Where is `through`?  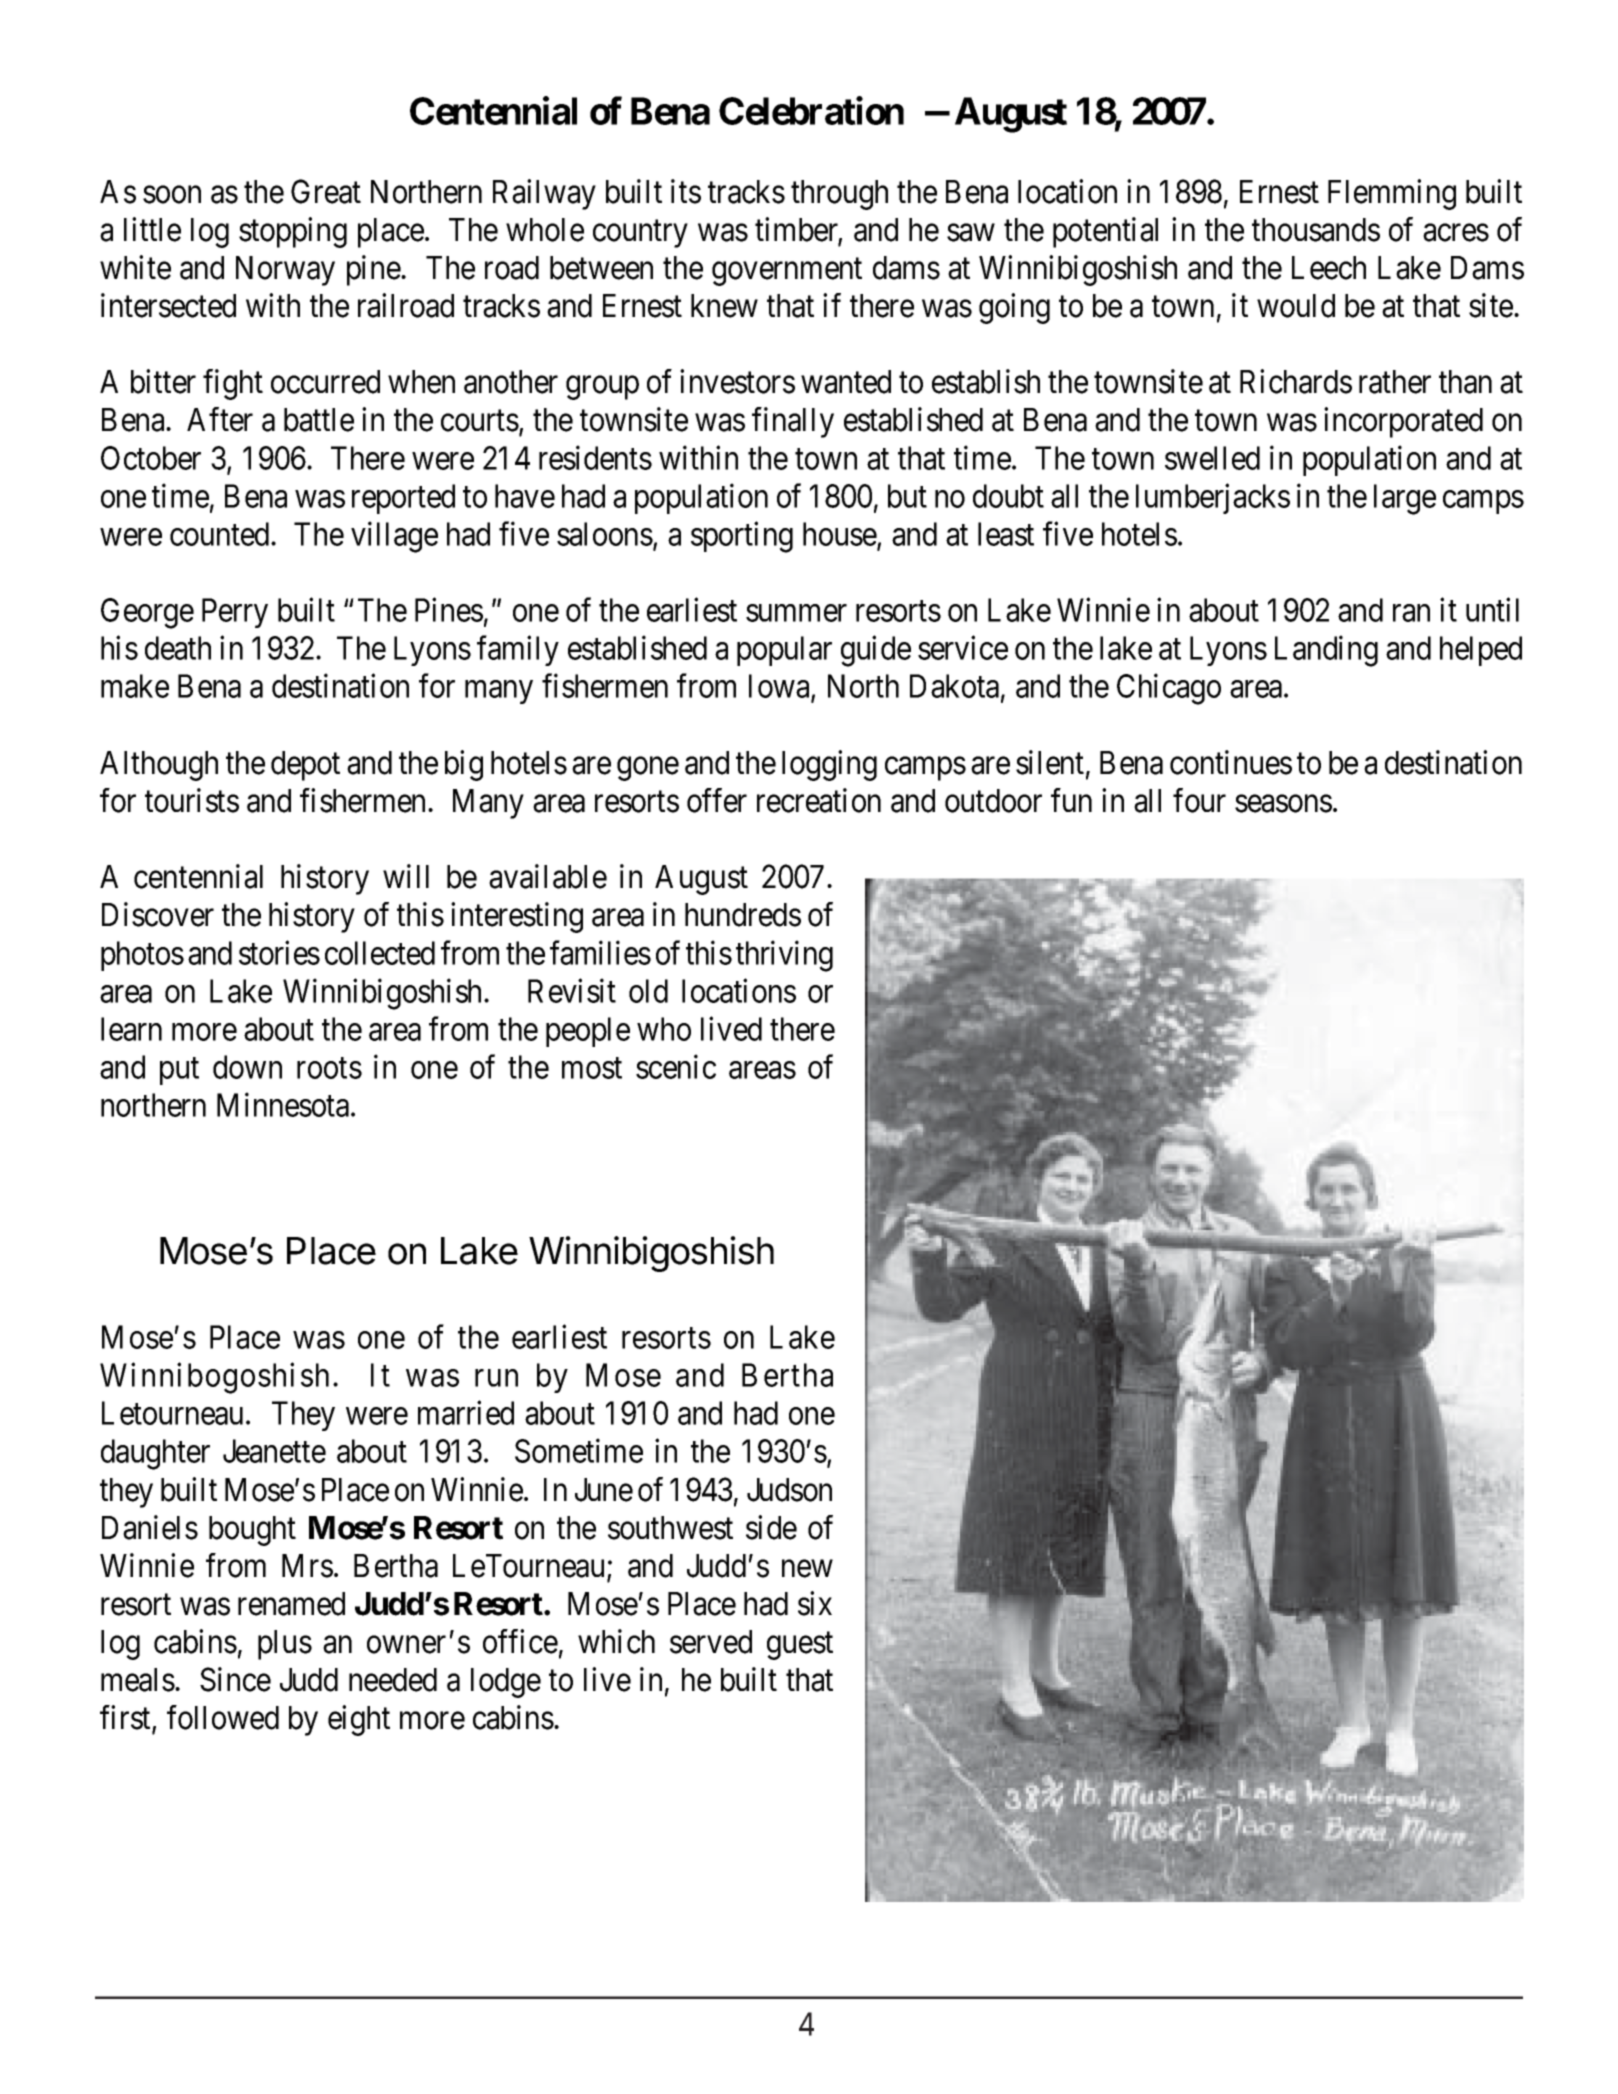
through is located at coordinates (839, 195).
